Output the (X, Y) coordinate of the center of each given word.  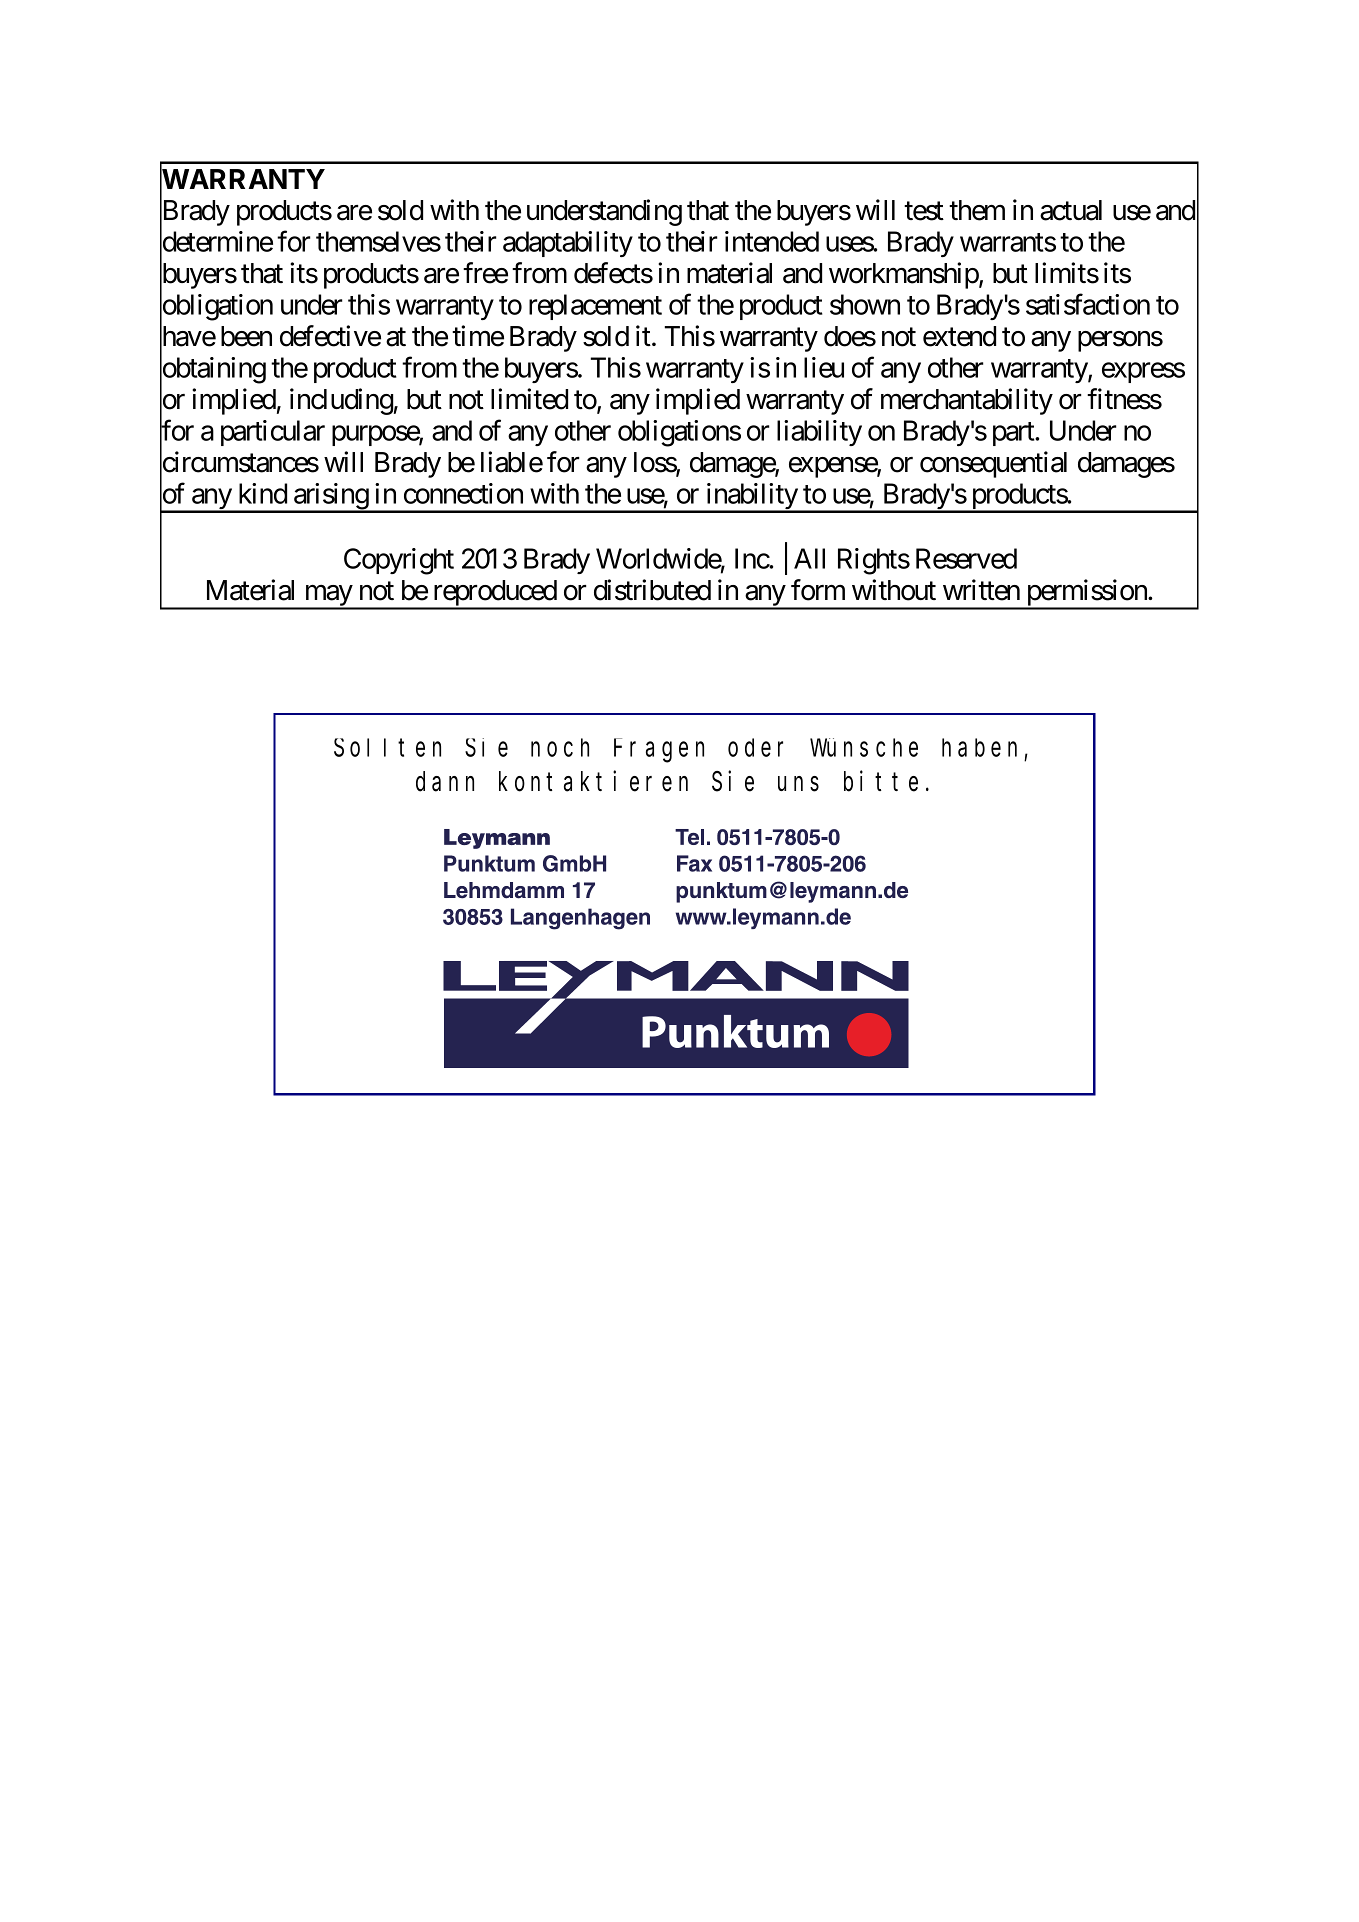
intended (772, 241)
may (328, 597)
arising (331, 497)
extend (959, 336)
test (924, 211)
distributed (652, 590)
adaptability (568, 244)
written (981, 590)
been (246, 336)
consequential (993, 464)
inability (751, 497)
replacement (595, 307)
